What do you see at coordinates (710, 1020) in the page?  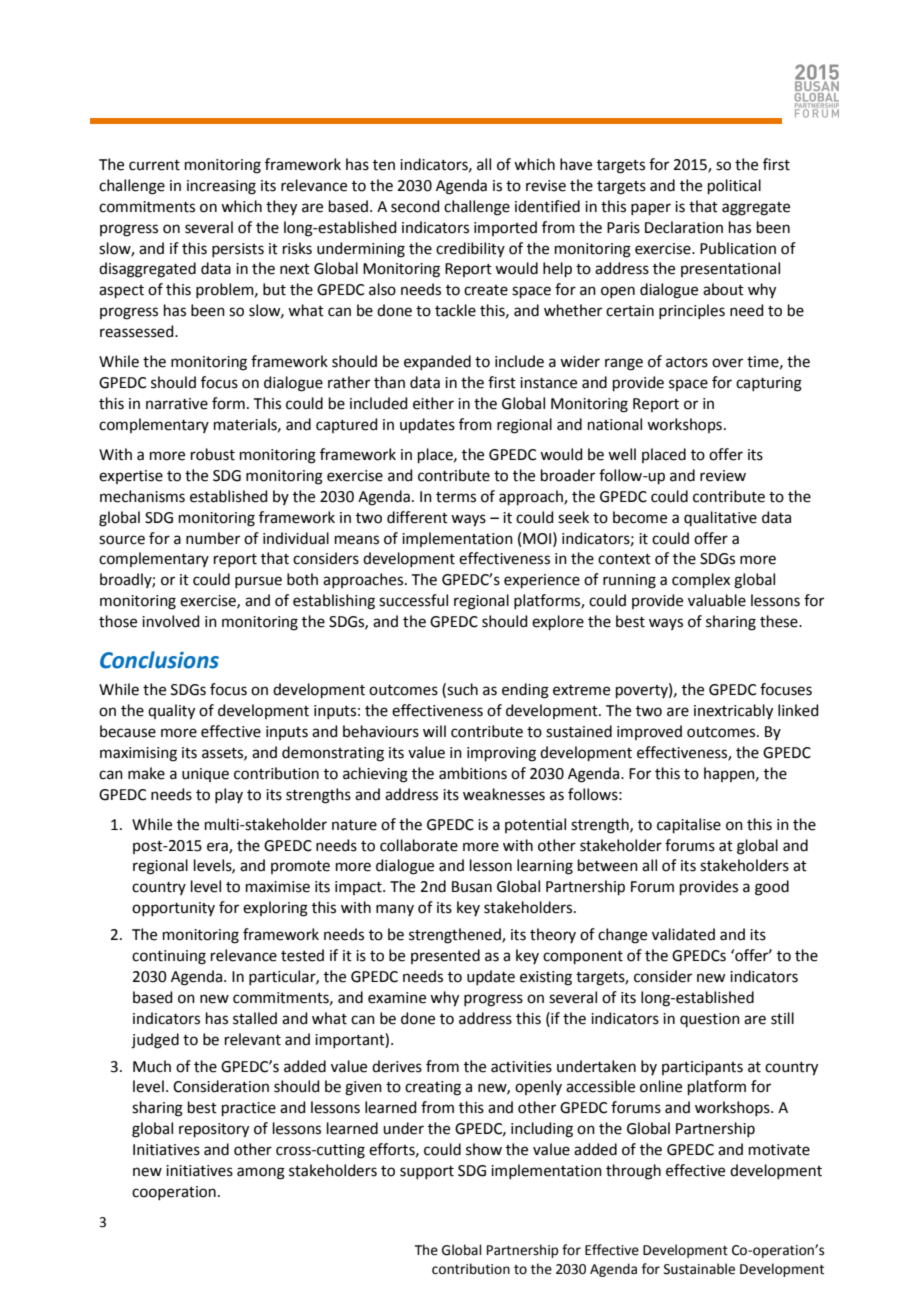 I see `question` at bounding box center [710, 1020].
